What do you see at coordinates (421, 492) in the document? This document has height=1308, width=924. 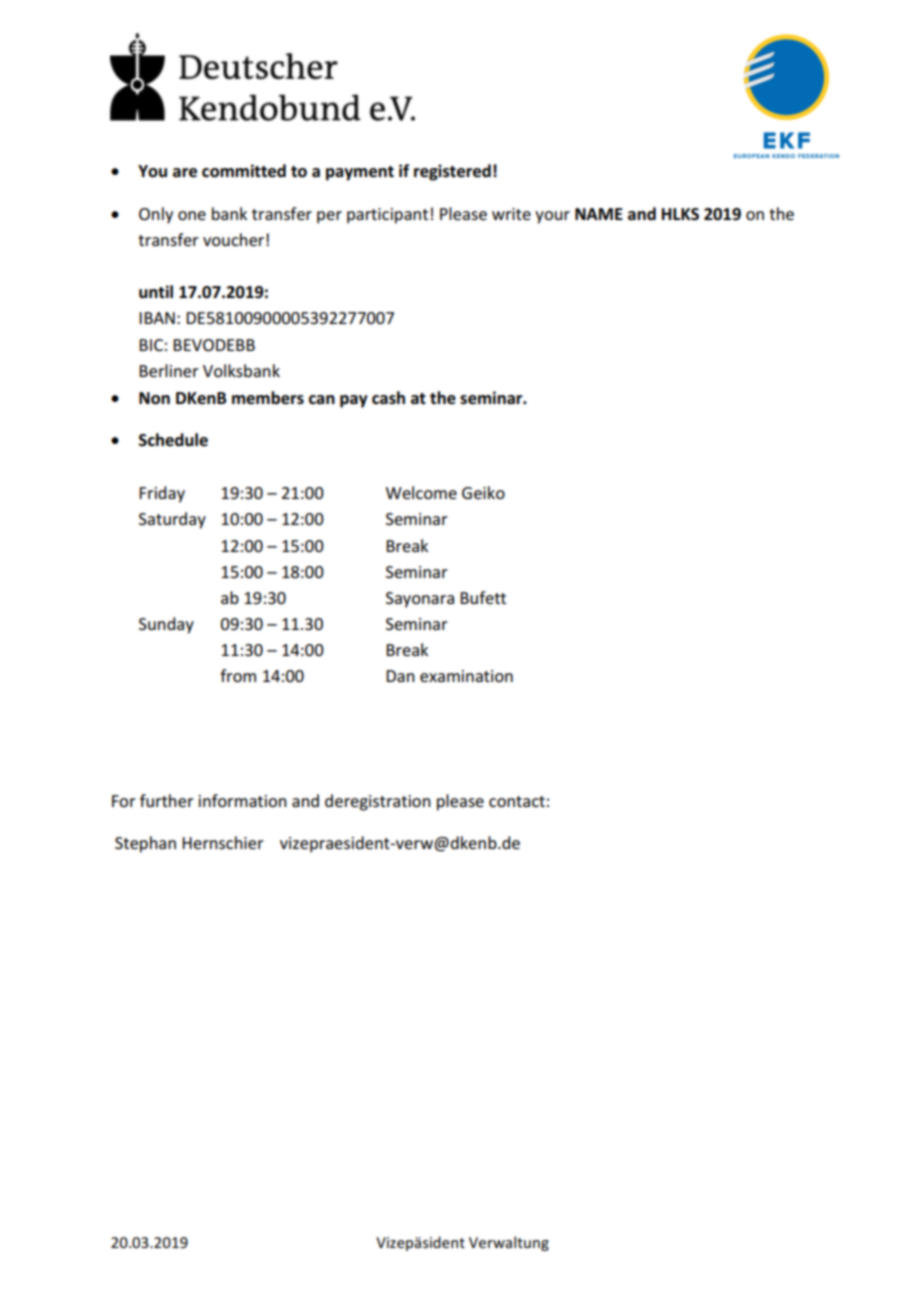 I see `Welcome` at bounding box center [421, 492].
